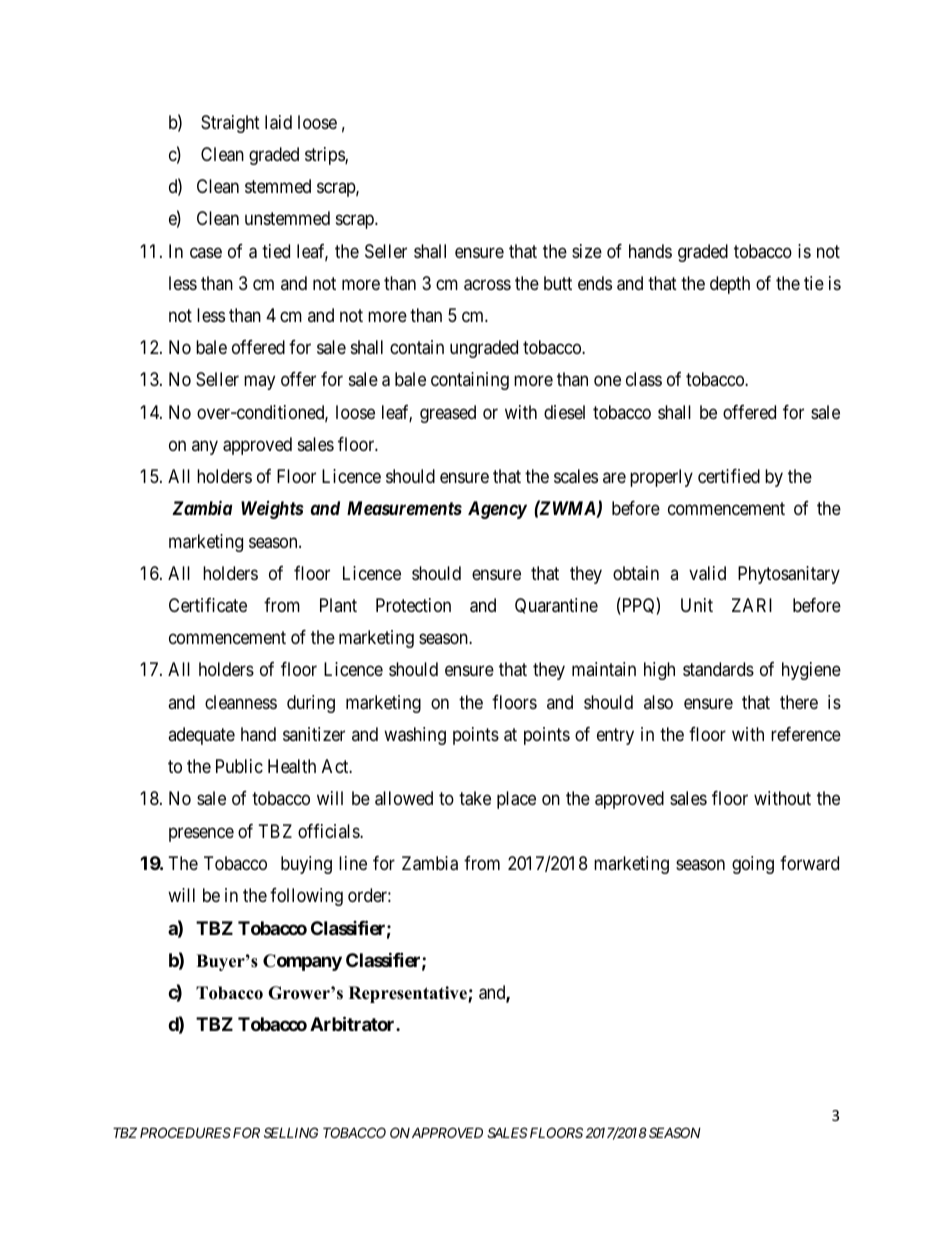 This image has height=1233, width=952. I want to click on depth, so click(730, 285).
